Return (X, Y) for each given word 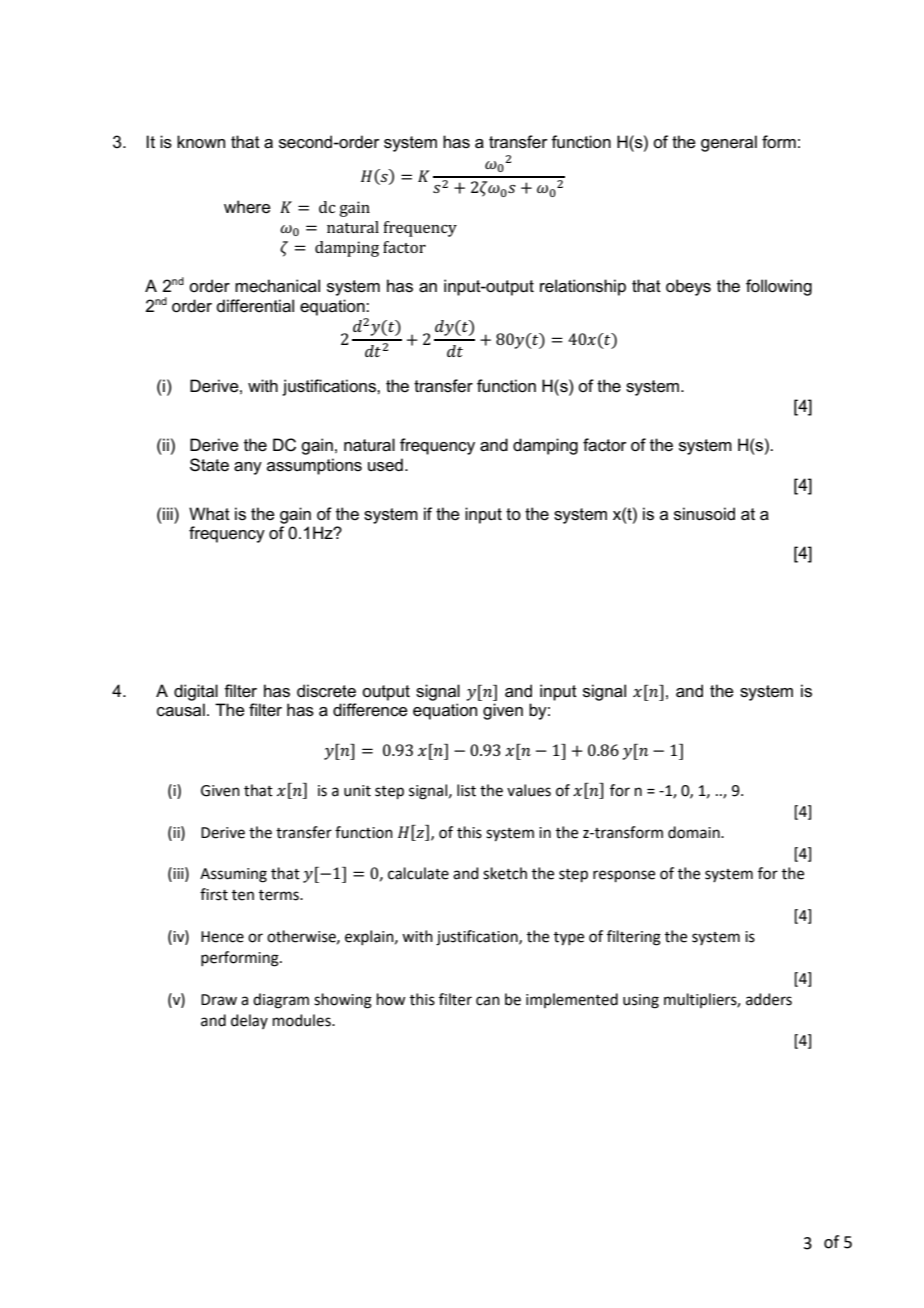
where (247, 207)
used (385, 465)
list (466, 790)
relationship (583, 287)
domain (695, 832)
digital (196, 692)
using (641, 1001)
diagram (281, 1001)
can (488, 1001)
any (248, 468)
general (729, 143)
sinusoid (704, 514)
